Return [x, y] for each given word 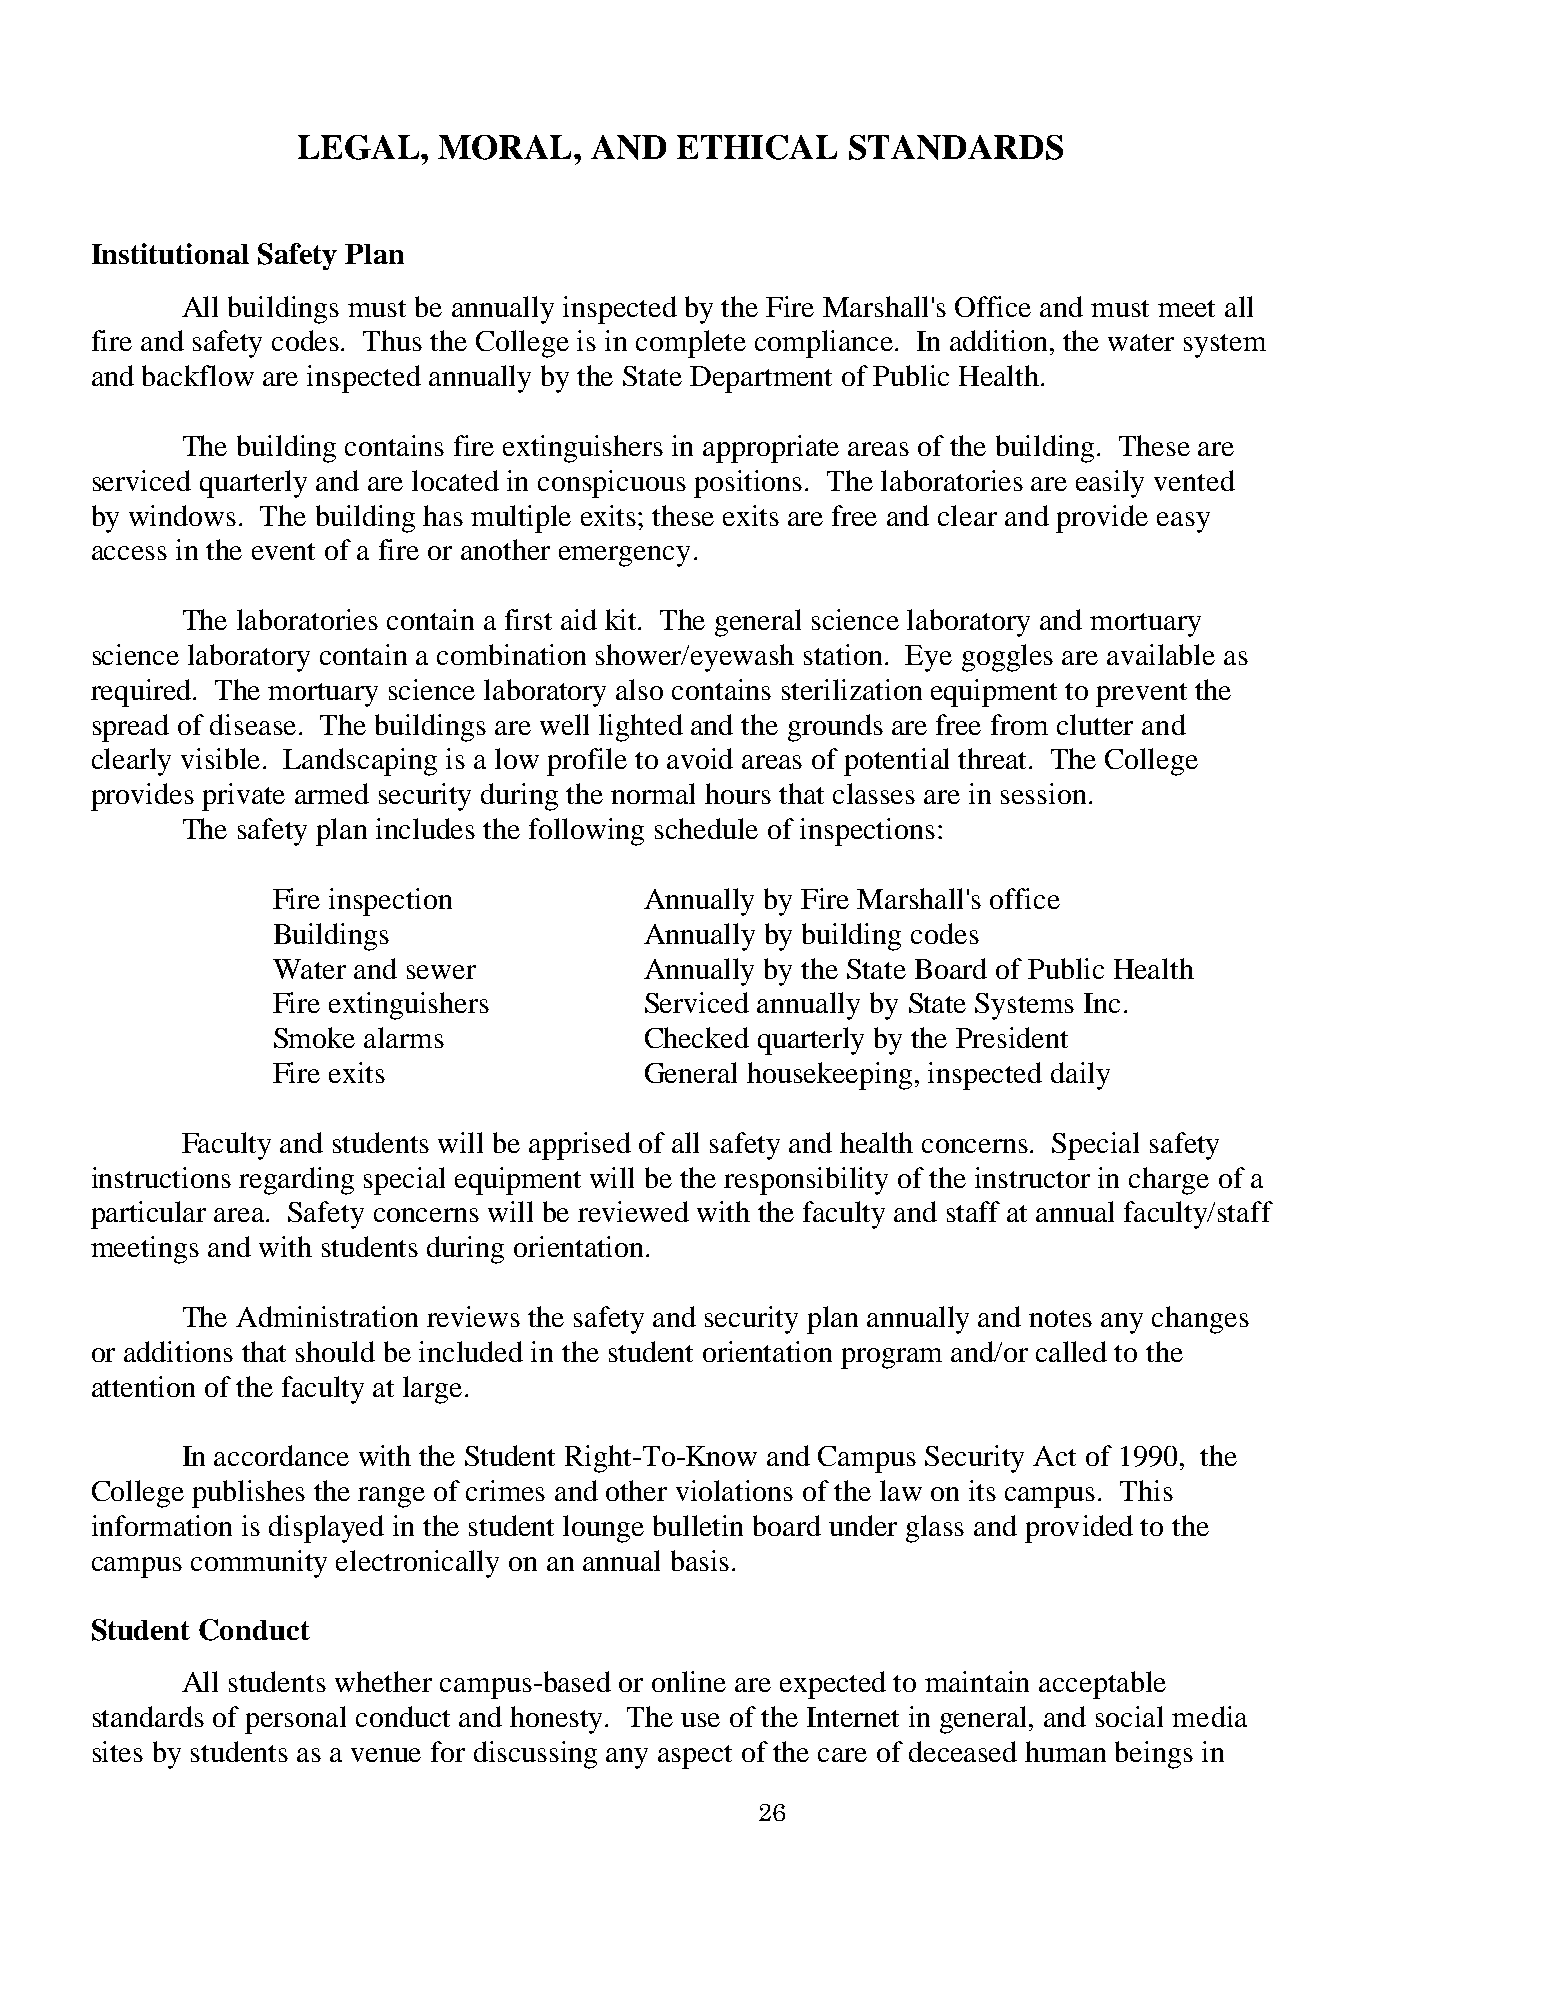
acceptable [1102, 1685]
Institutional [170, 253]
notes [1060, 1318]
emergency [624, 556]
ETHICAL [757, 147]
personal [295, 1720]
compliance [825, 344]
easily [1110, 484]
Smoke [314, 1037]
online [689, 1681]
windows [182, 515]
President [1012, 1037]
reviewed [633, 1211]
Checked [697, 1037]
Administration [327, 1316]
